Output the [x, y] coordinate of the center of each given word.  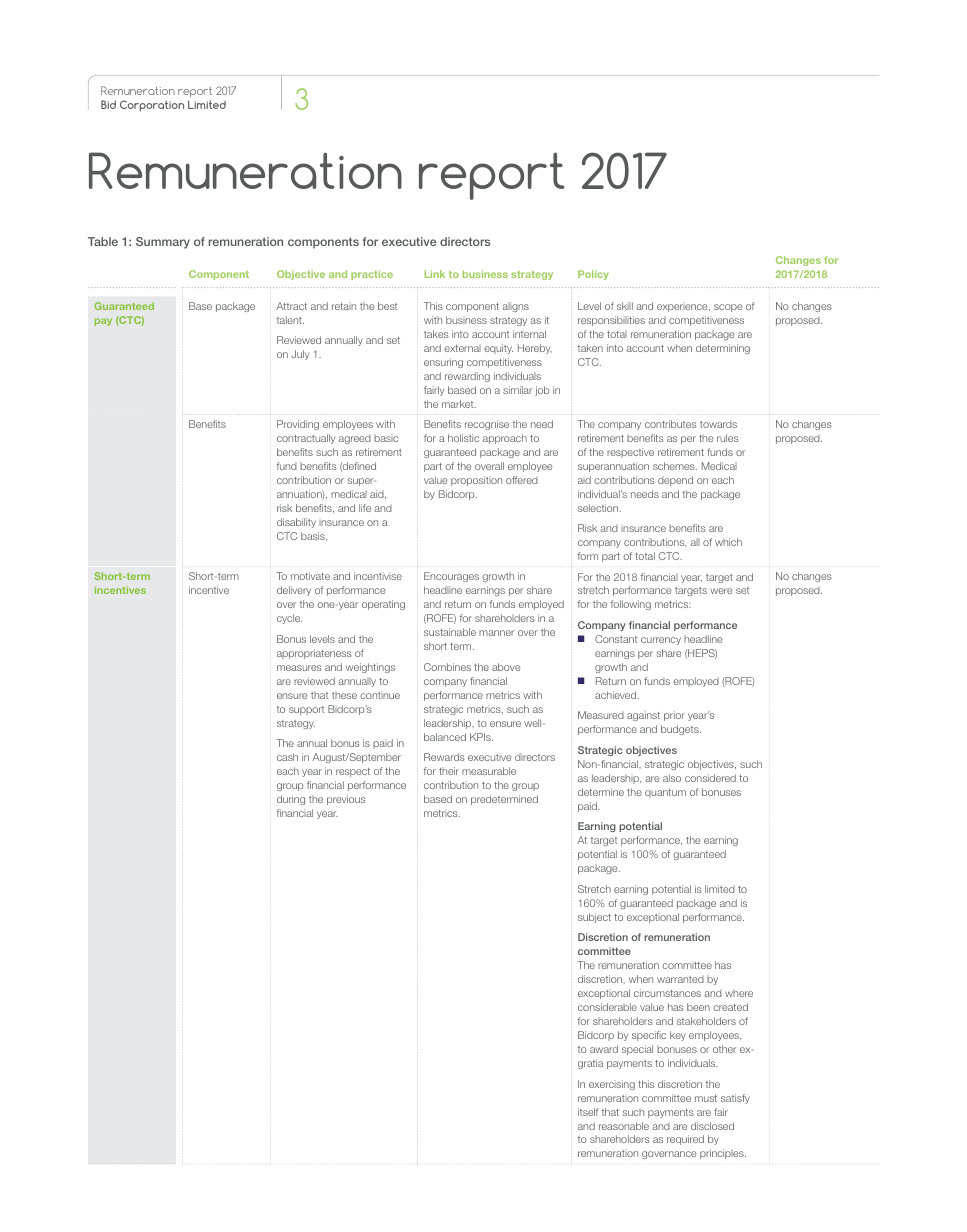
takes [436, 334]
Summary [163, 243]
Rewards [444, 757]
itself [588, 1112]
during [291, 800]
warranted [680, 979]
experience [683, 308]
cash [287, 757]
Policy [593, 275]
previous [346, 800]
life [365, 508]
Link [434, 274]
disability [296, 523]
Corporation [152, 106]
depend [675, 481]
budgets [681, 730]
